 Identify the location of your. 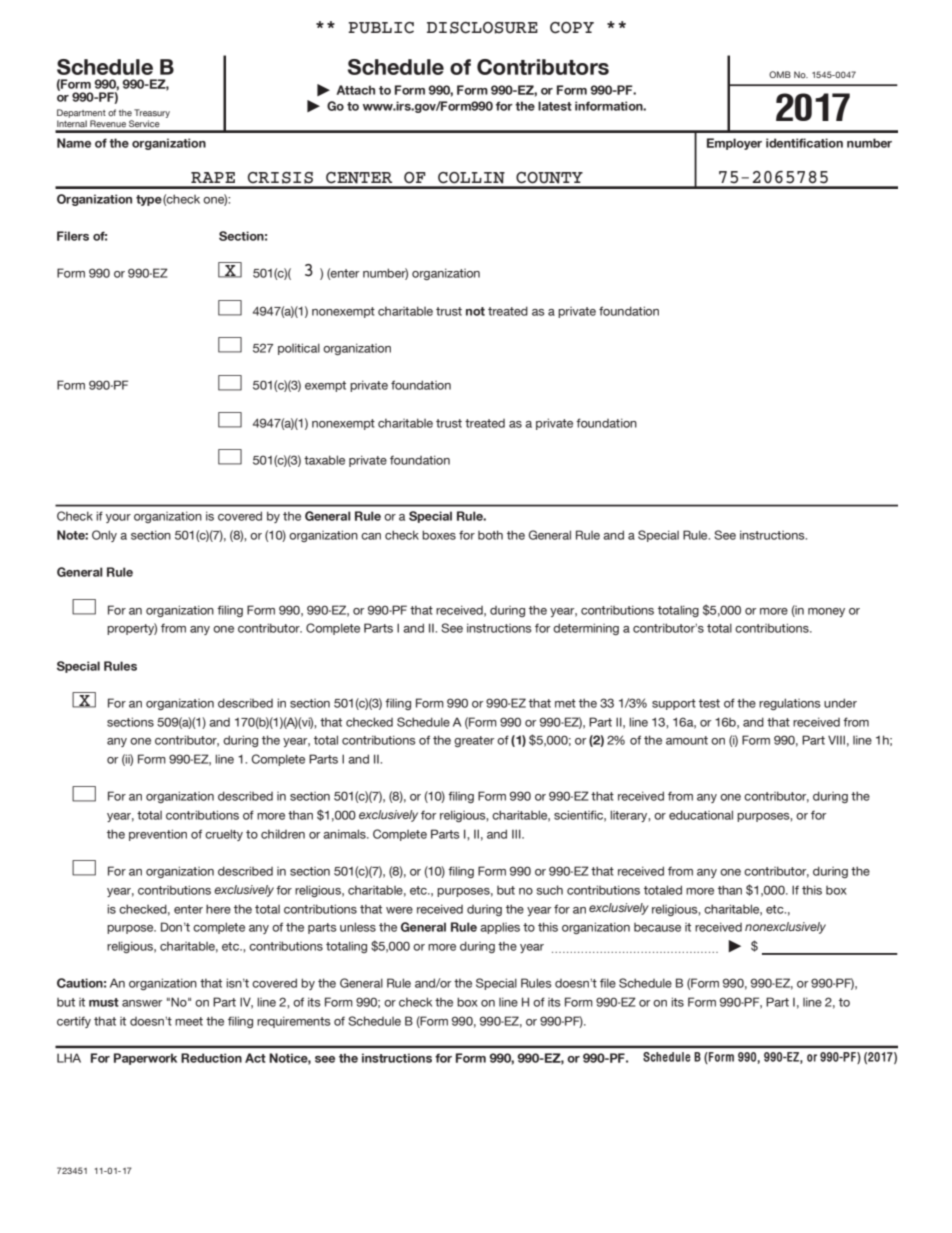
(118, 518).
